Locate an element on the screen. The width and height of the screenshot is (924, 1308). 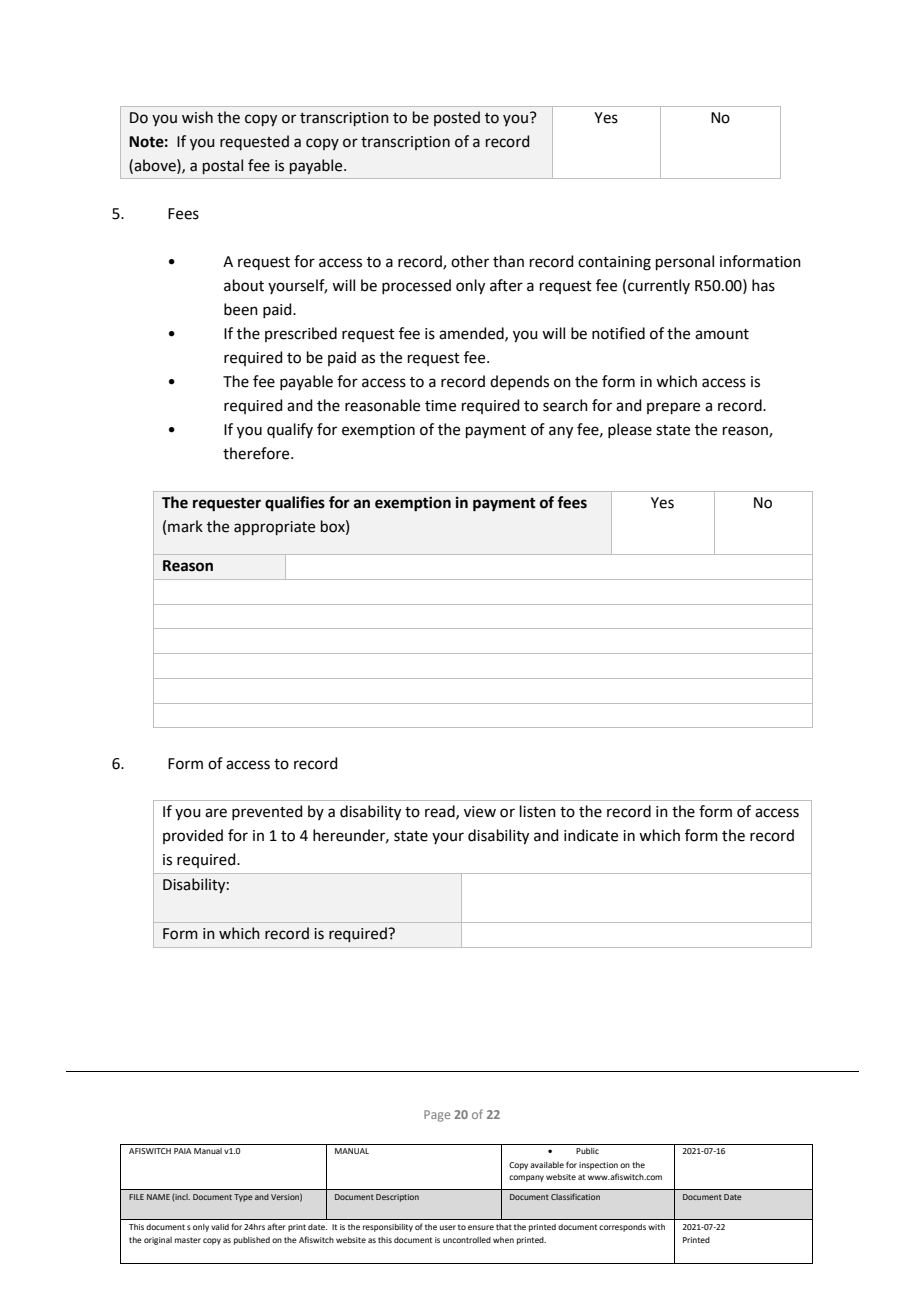
personal is located at coordinates (685, 262).
